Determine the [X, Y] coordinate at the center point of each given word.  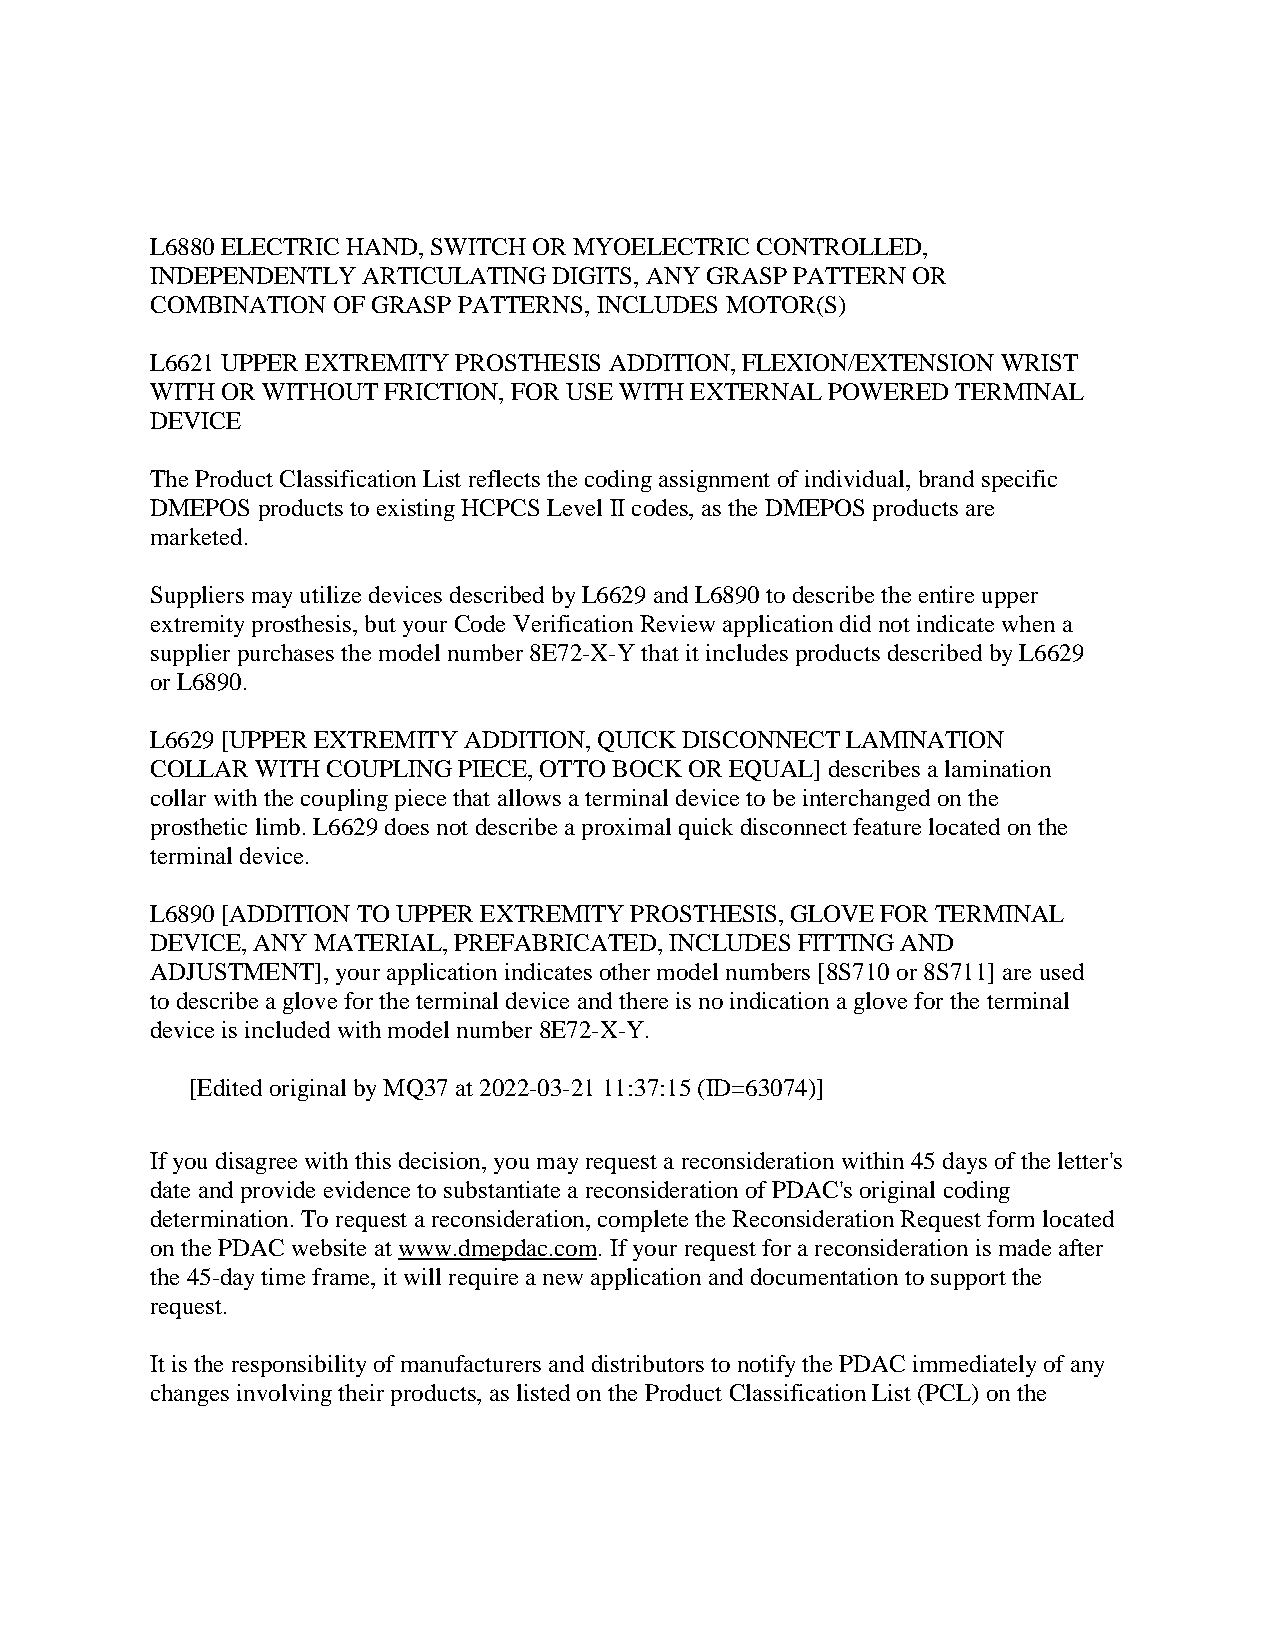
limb [278, 826]
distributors [648, 1363]
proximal [626, 829]
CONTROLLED [840, 246]
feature [887, 826]
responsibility [299, 1366]
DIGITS [591, 275]
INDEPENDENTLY [253, 275]
